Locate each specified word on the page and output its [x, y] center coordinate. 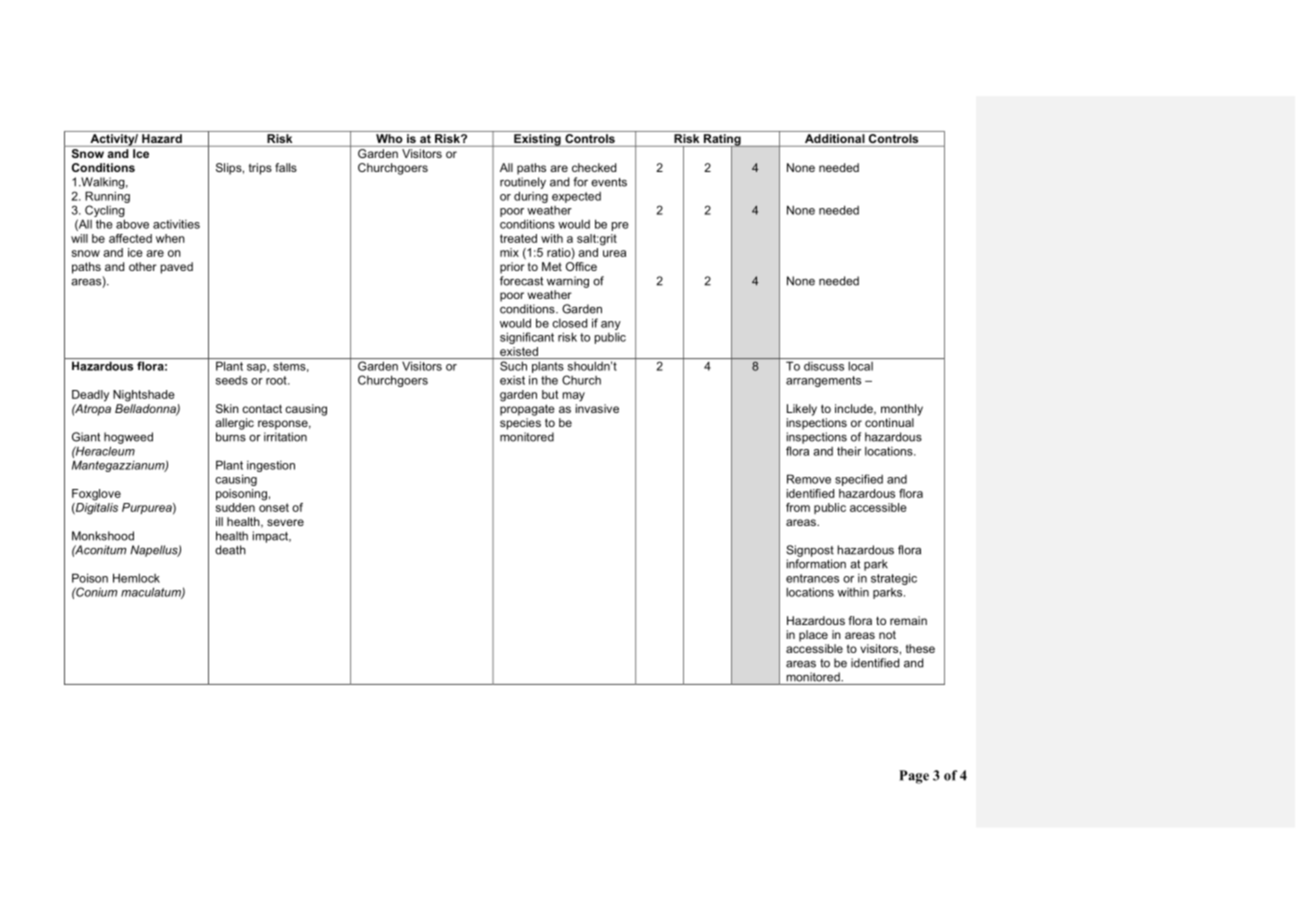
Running [107, 197]
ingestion [271, 466]
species [520, 424]
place [813, 636]
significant [527, 338]
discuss [824, 366]
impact [272, 537]
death [230, 550]
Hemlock [136, 578]
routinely [523, 183]
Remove [809, 479]
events [609, 182]
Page [914, 777]
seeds [232, 380]
